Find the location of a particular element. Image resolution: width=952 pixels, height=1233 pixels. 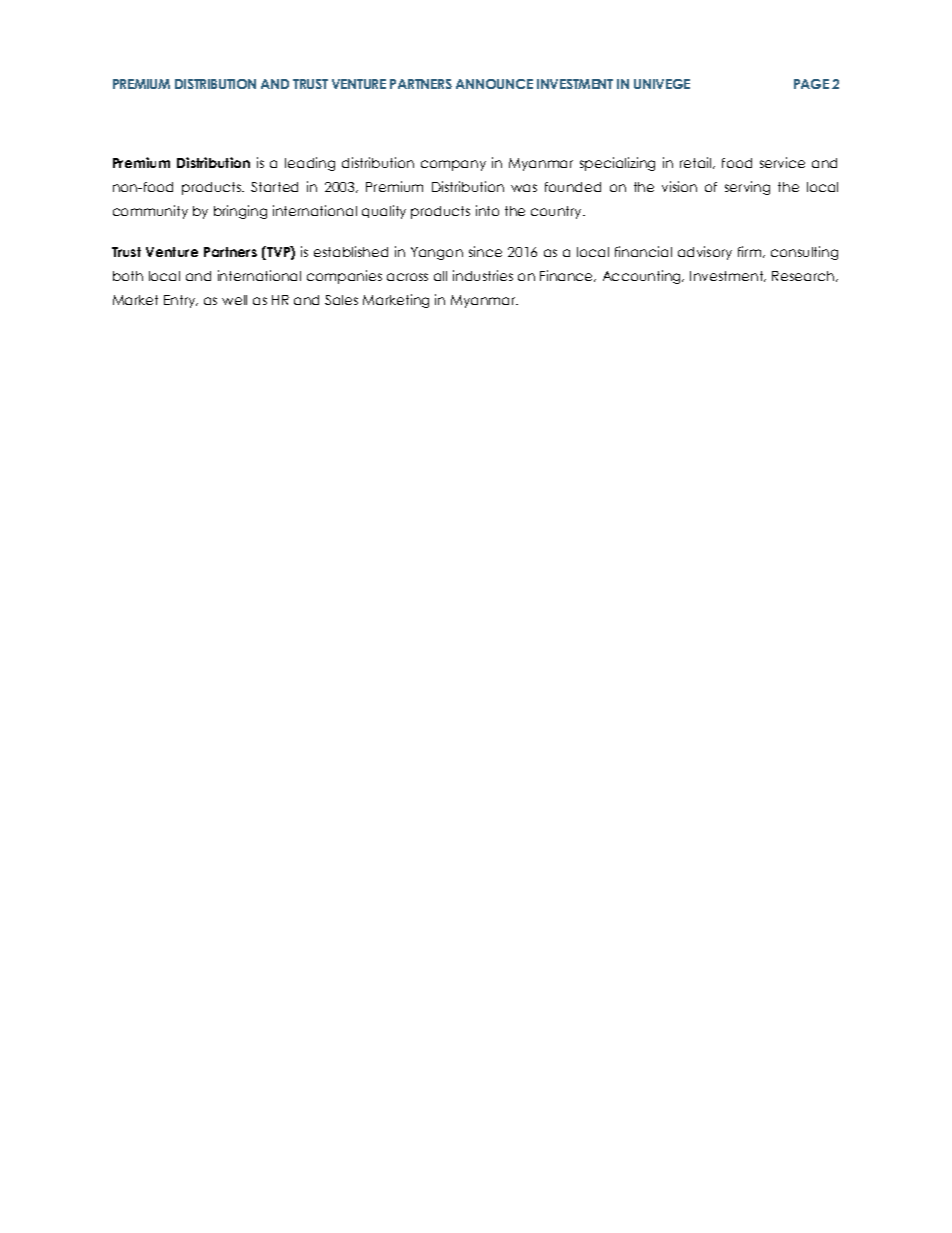

bringing is located at coordinates (240, 212).
